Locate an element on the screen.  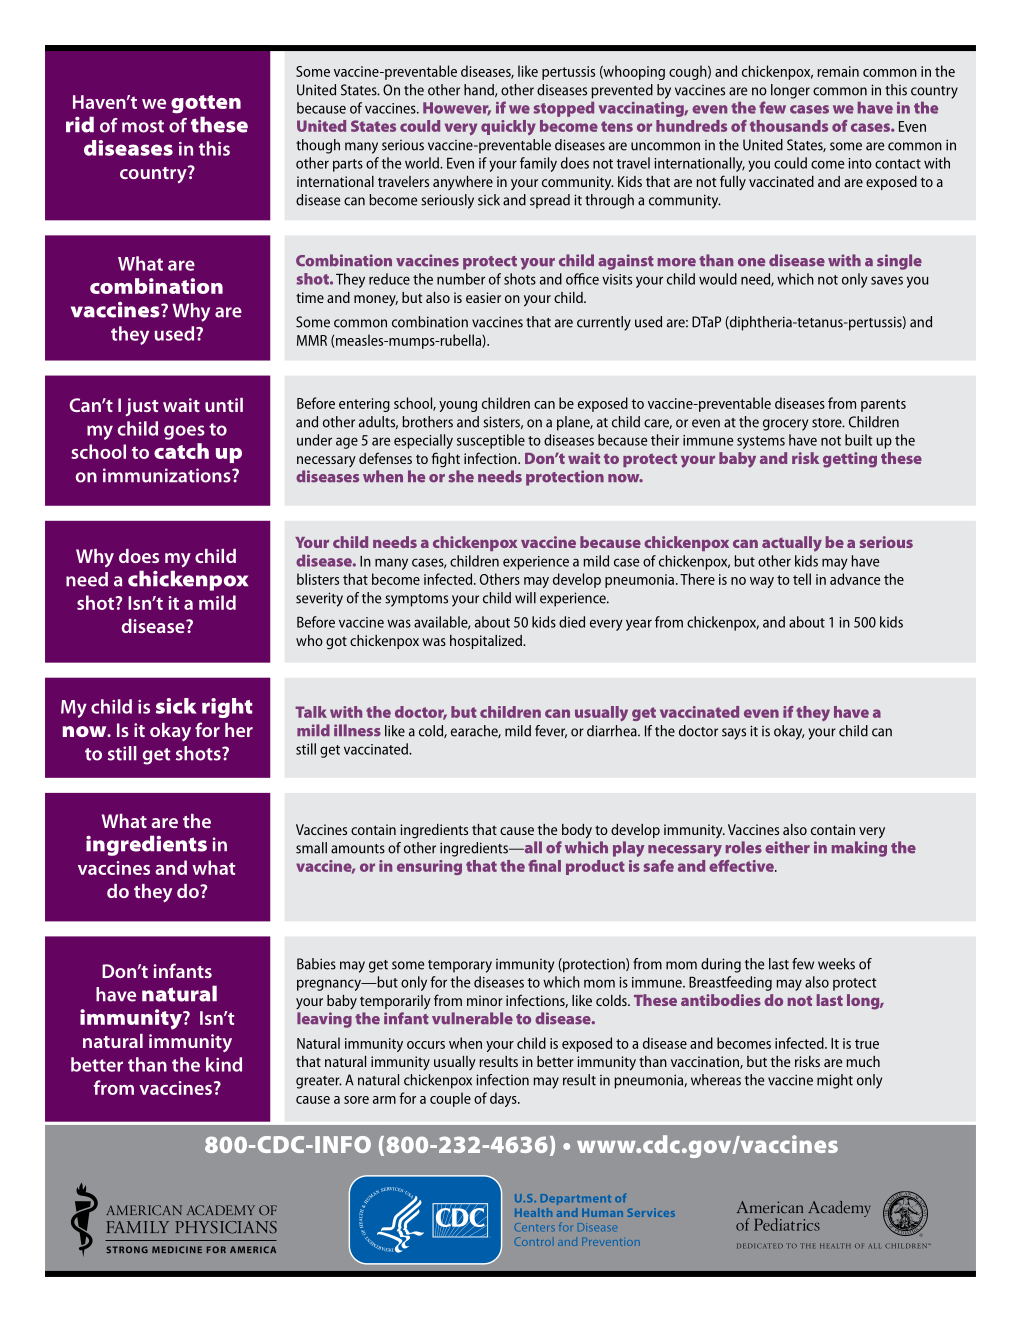
might is located at coordinates (835, 1081).
